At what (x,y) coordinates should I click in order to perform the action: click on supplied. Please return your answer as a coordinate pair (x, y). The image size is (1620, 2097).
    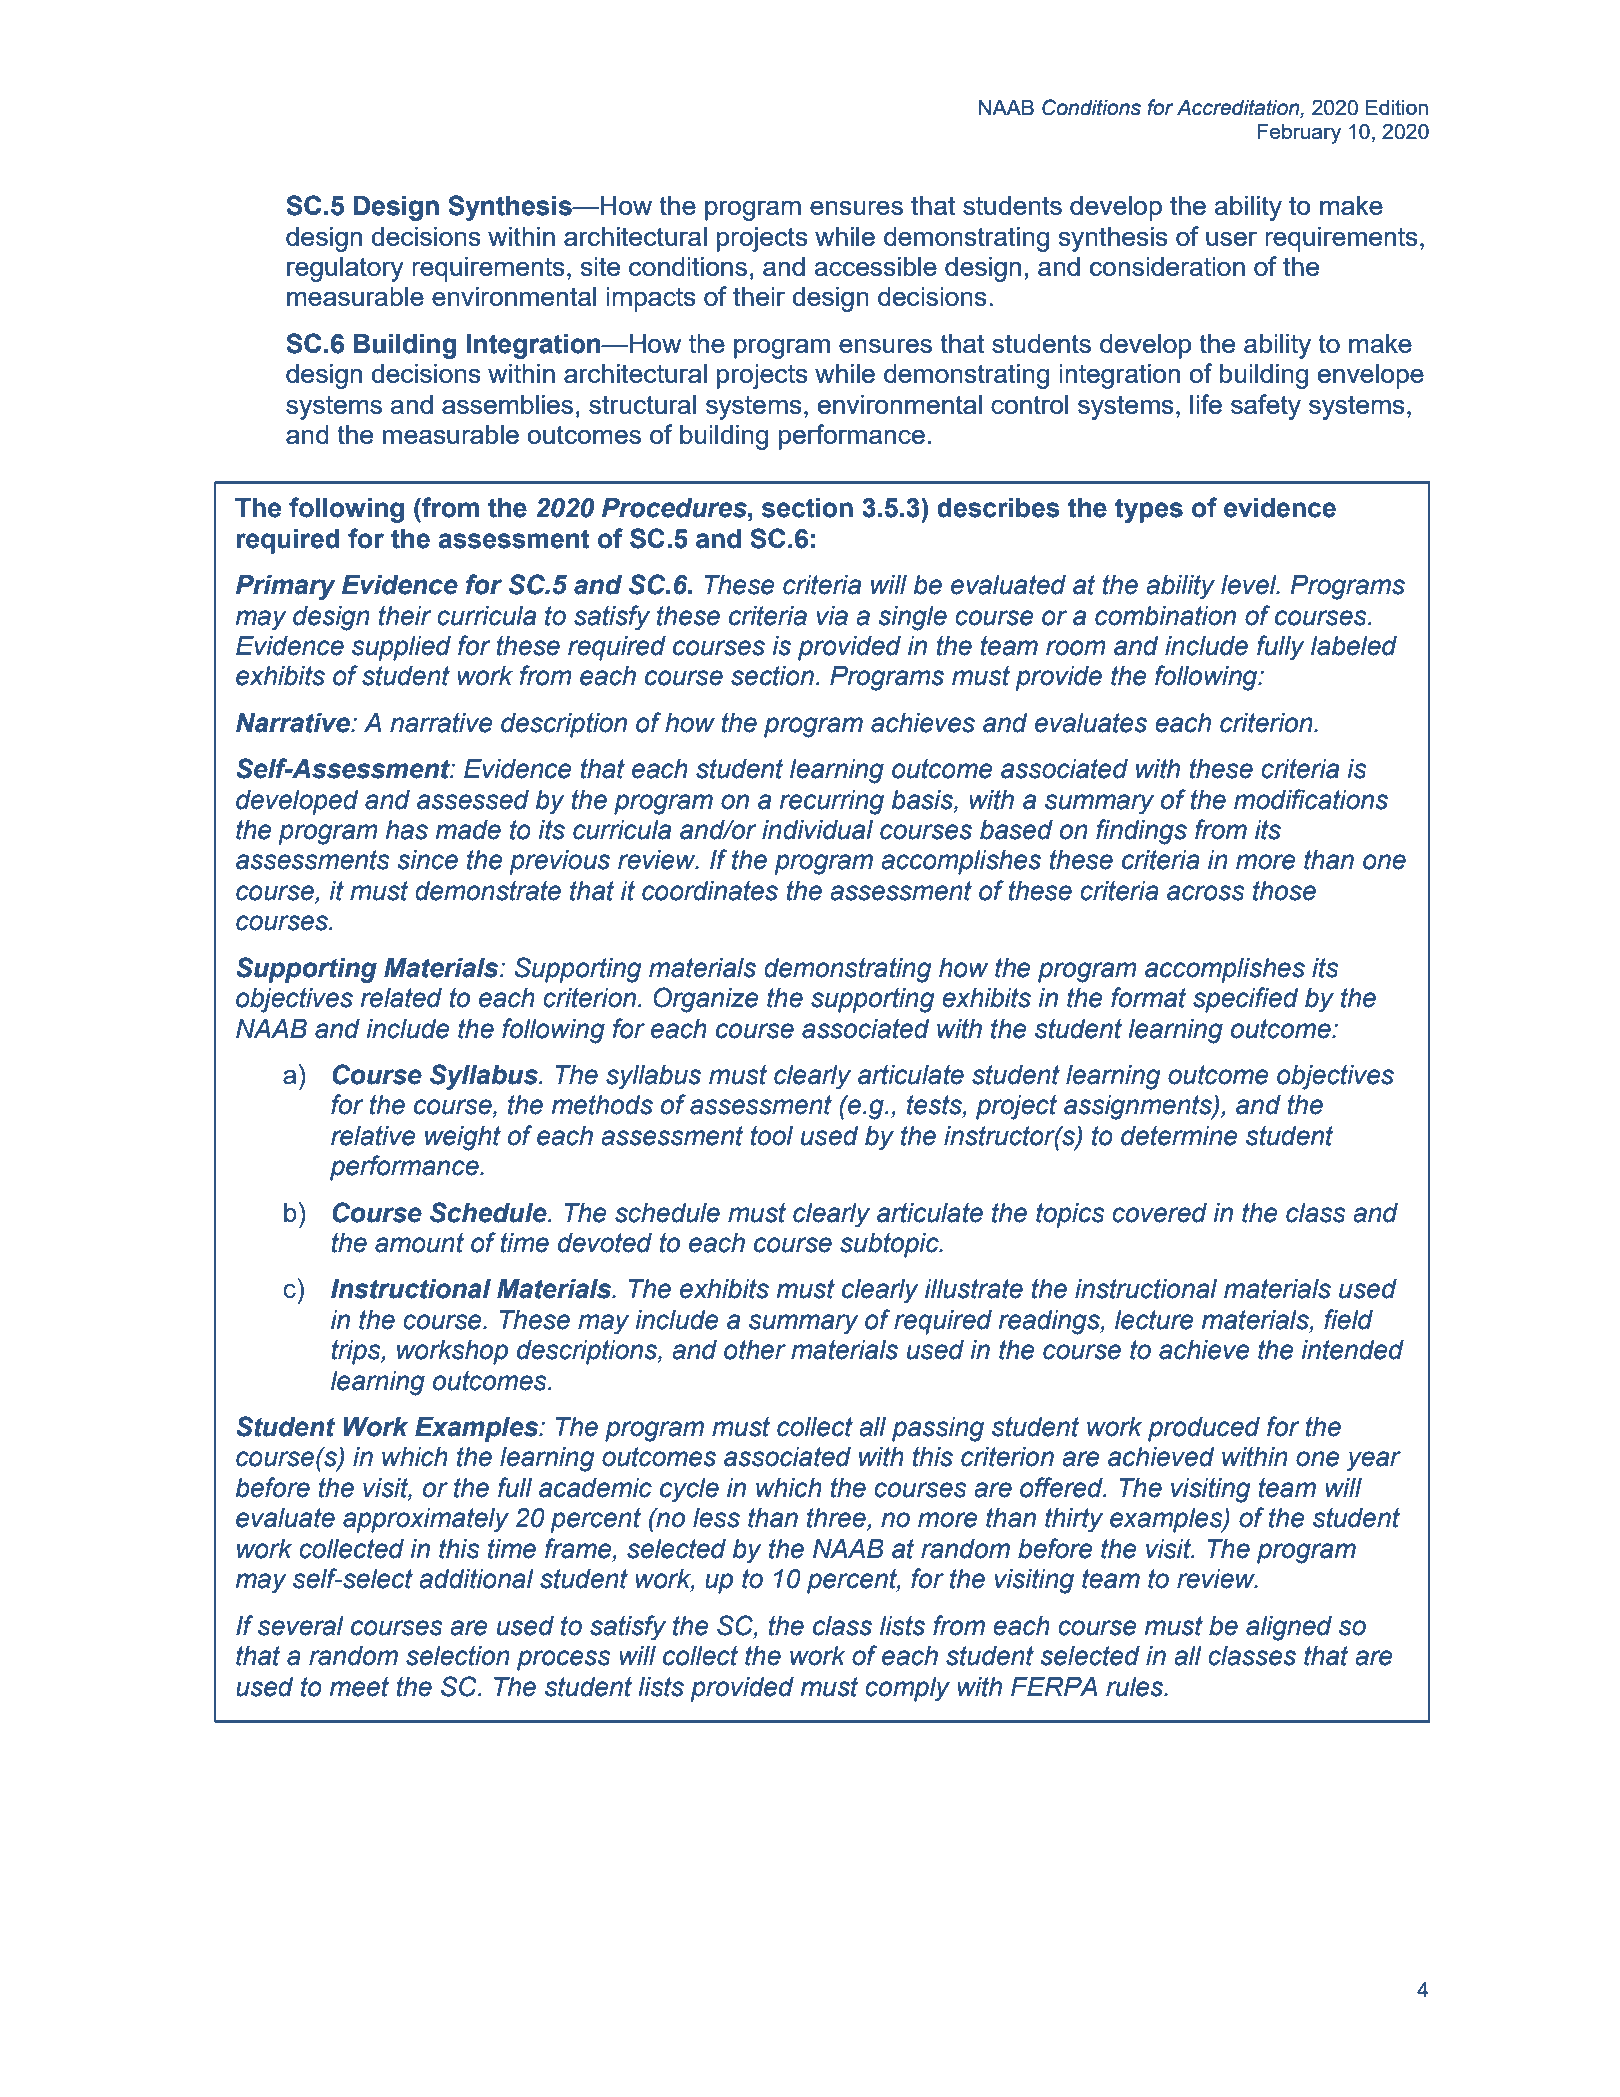
    Looking at the image, I should click on (401, 648).
